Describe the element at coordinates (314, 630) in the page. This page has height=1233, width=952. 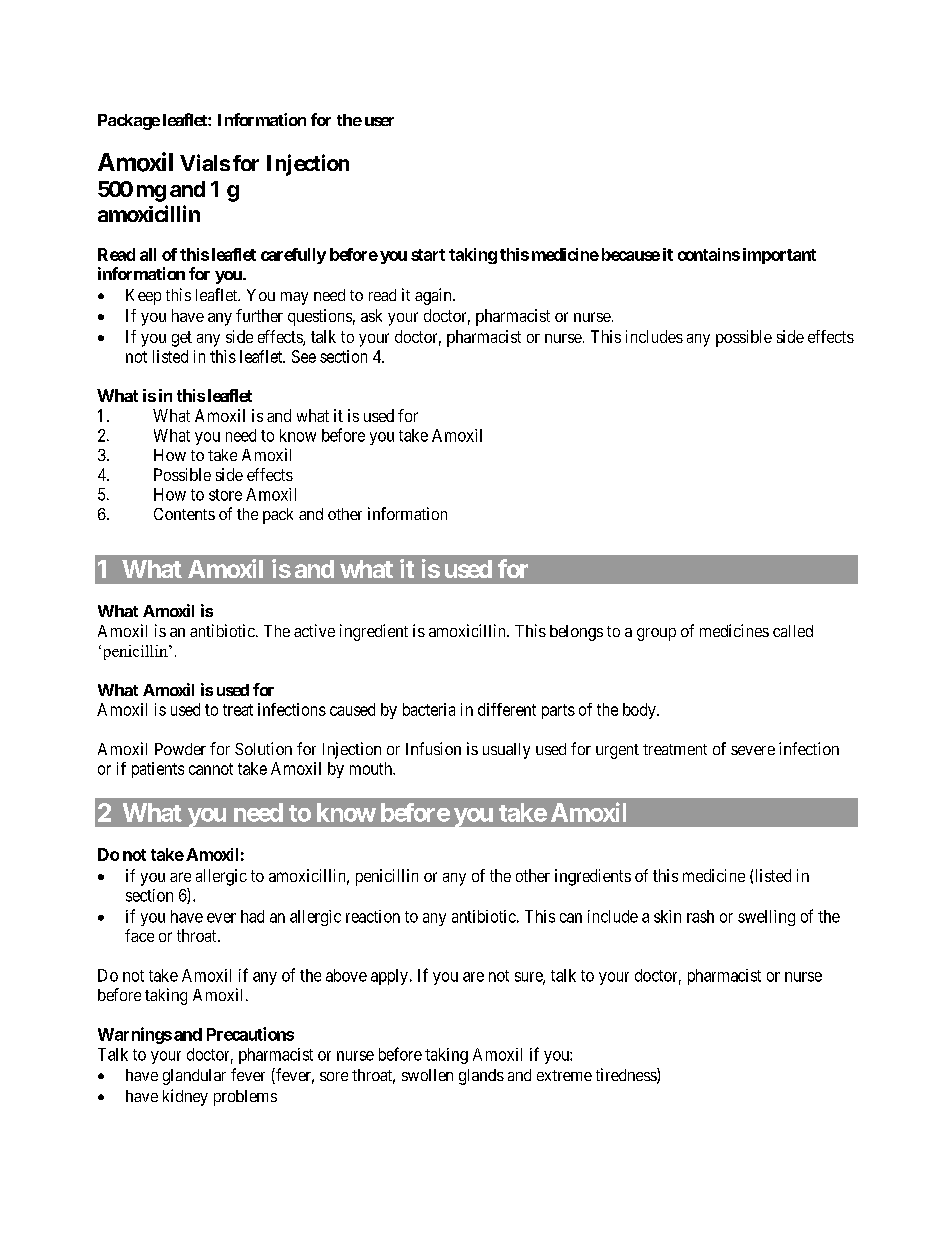
I see `active` at that location.
